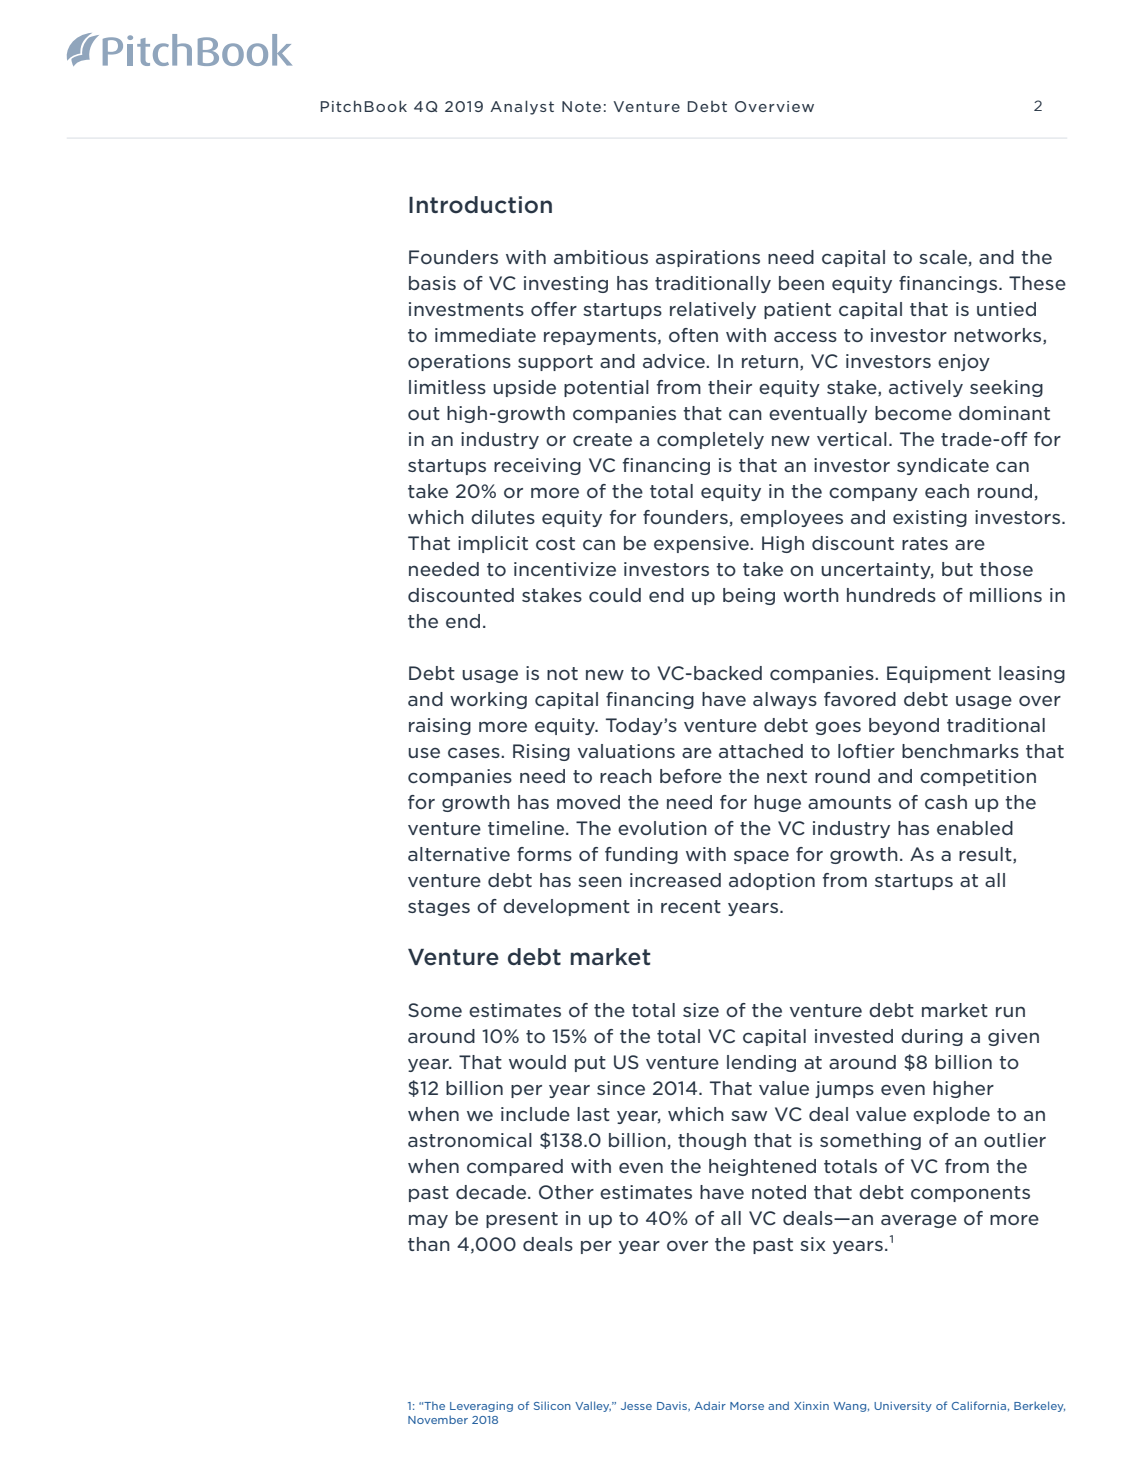  Describe the element at coordinates (747, 1406) in the page. I see `Morse` at that location.
